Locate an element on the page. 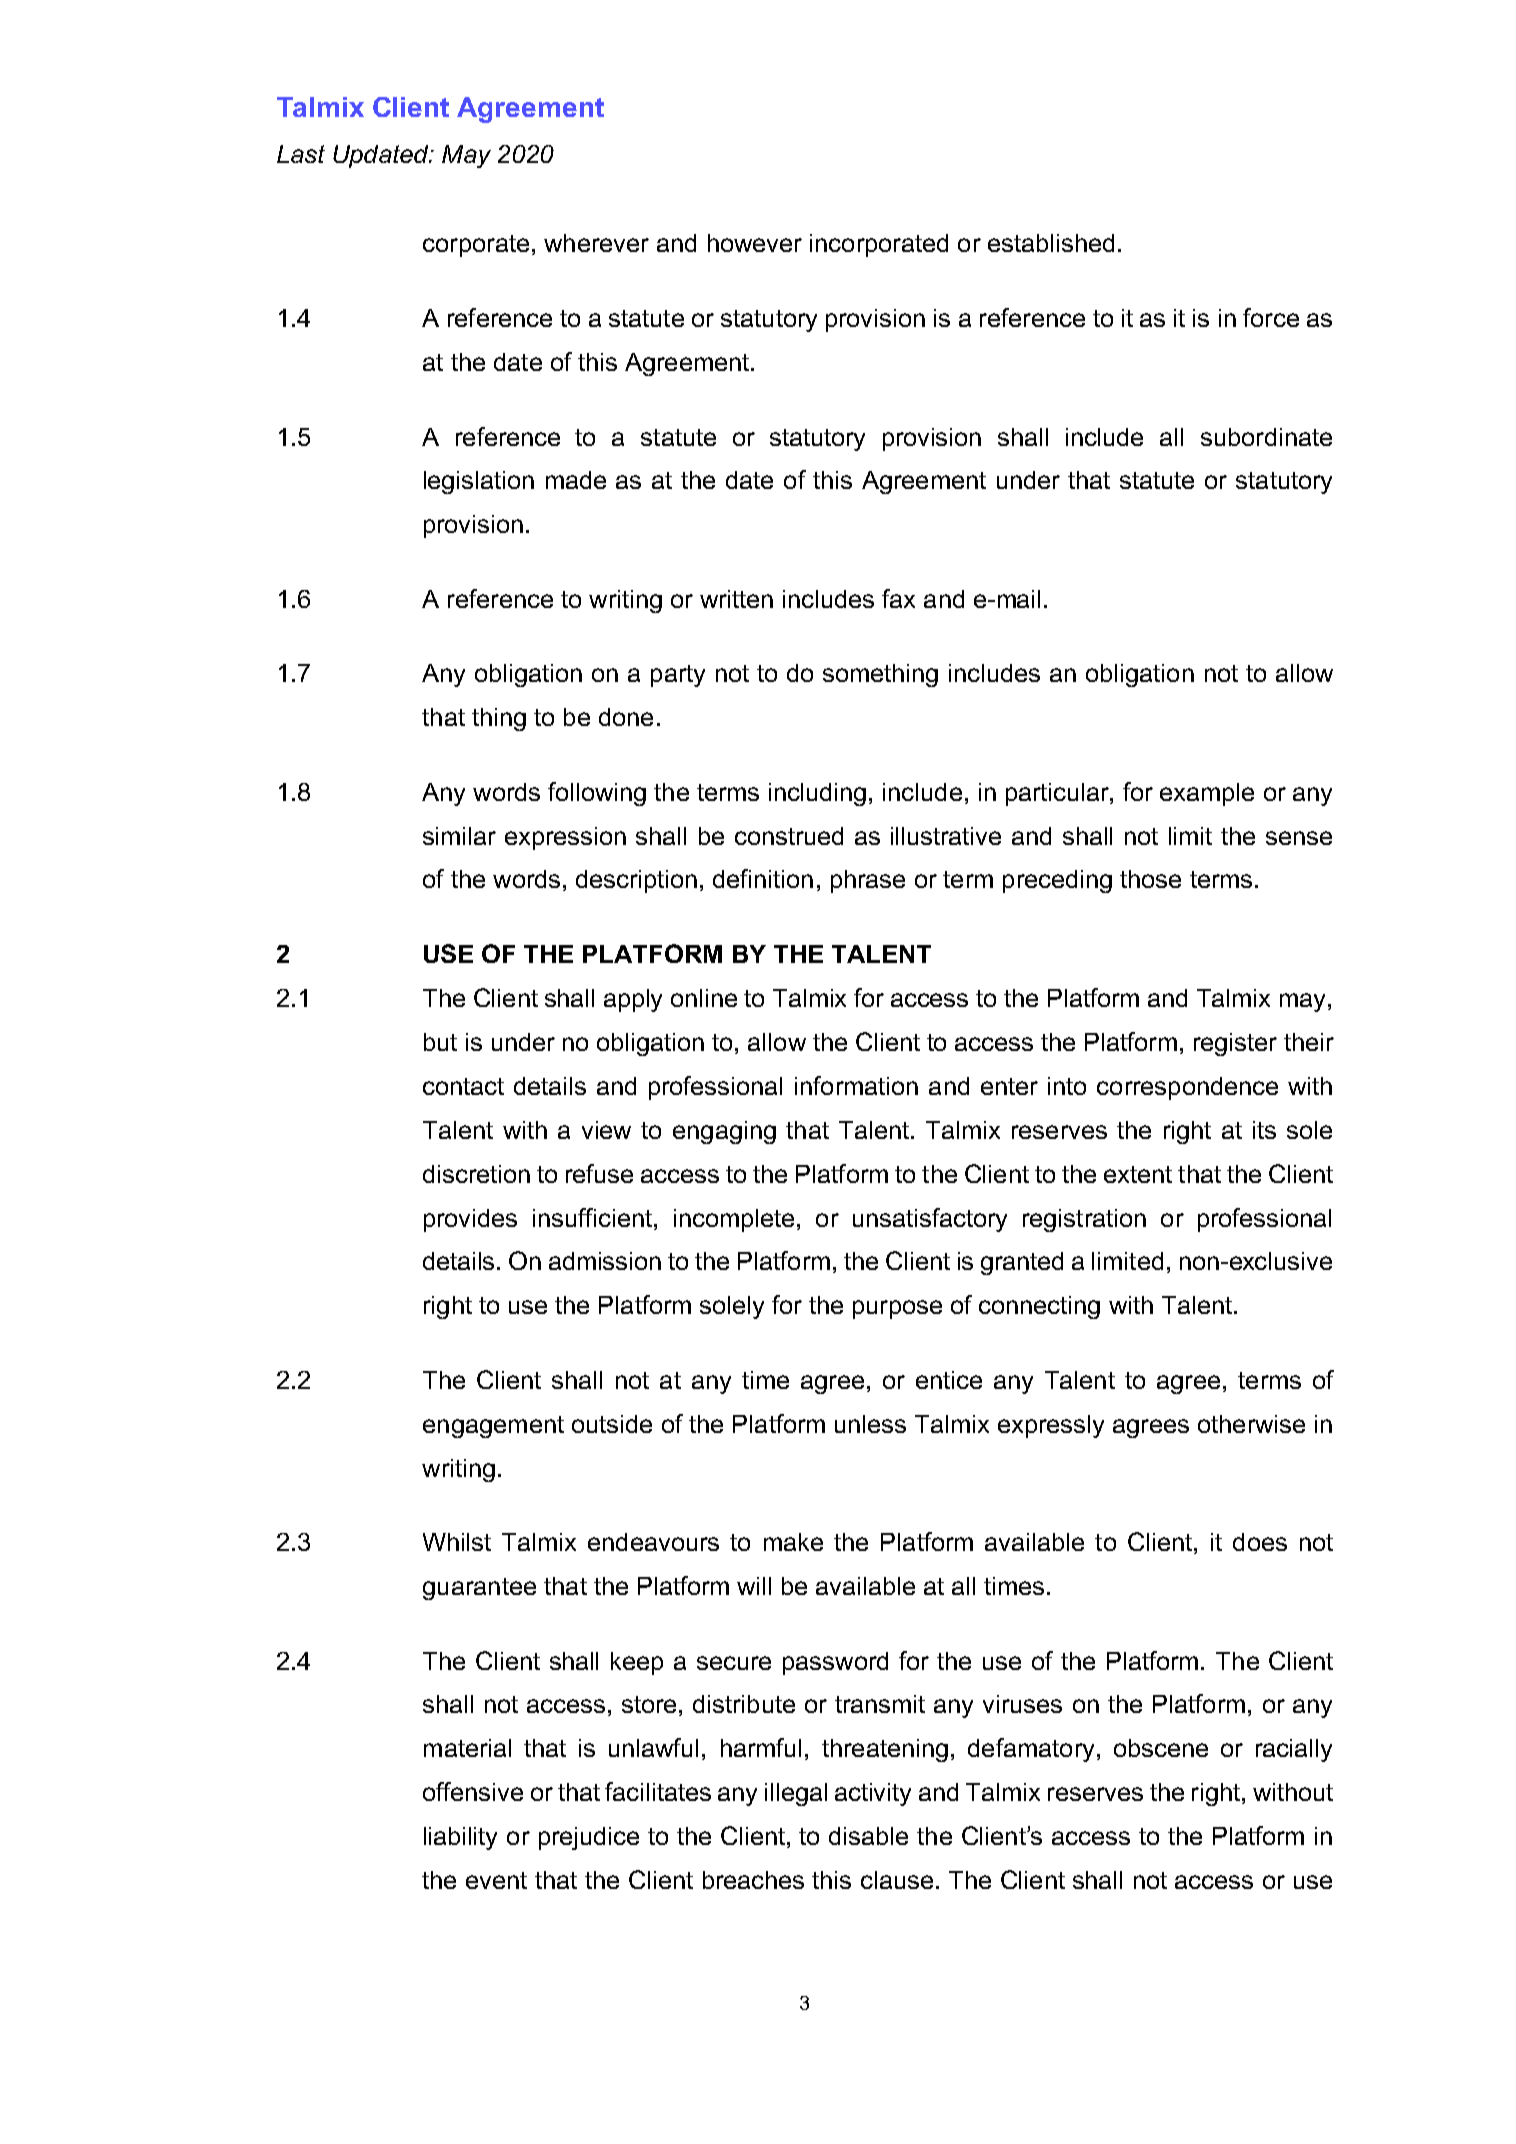 This page has width=1516, height=2144. illegal is located at coordinates (796, 1794).
